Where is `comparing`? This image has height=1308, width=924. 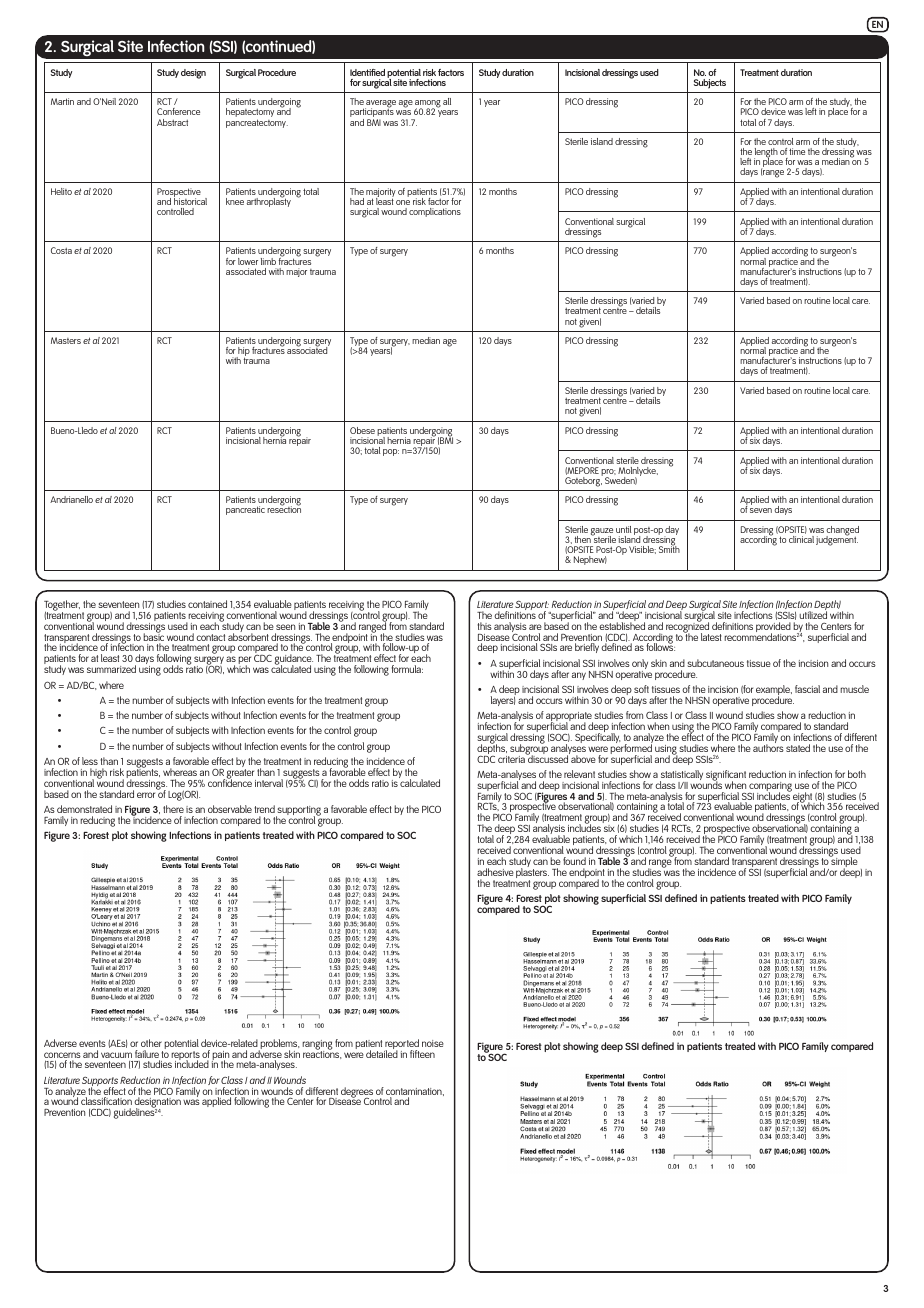 comparing is located at coordinates (770, 788).
